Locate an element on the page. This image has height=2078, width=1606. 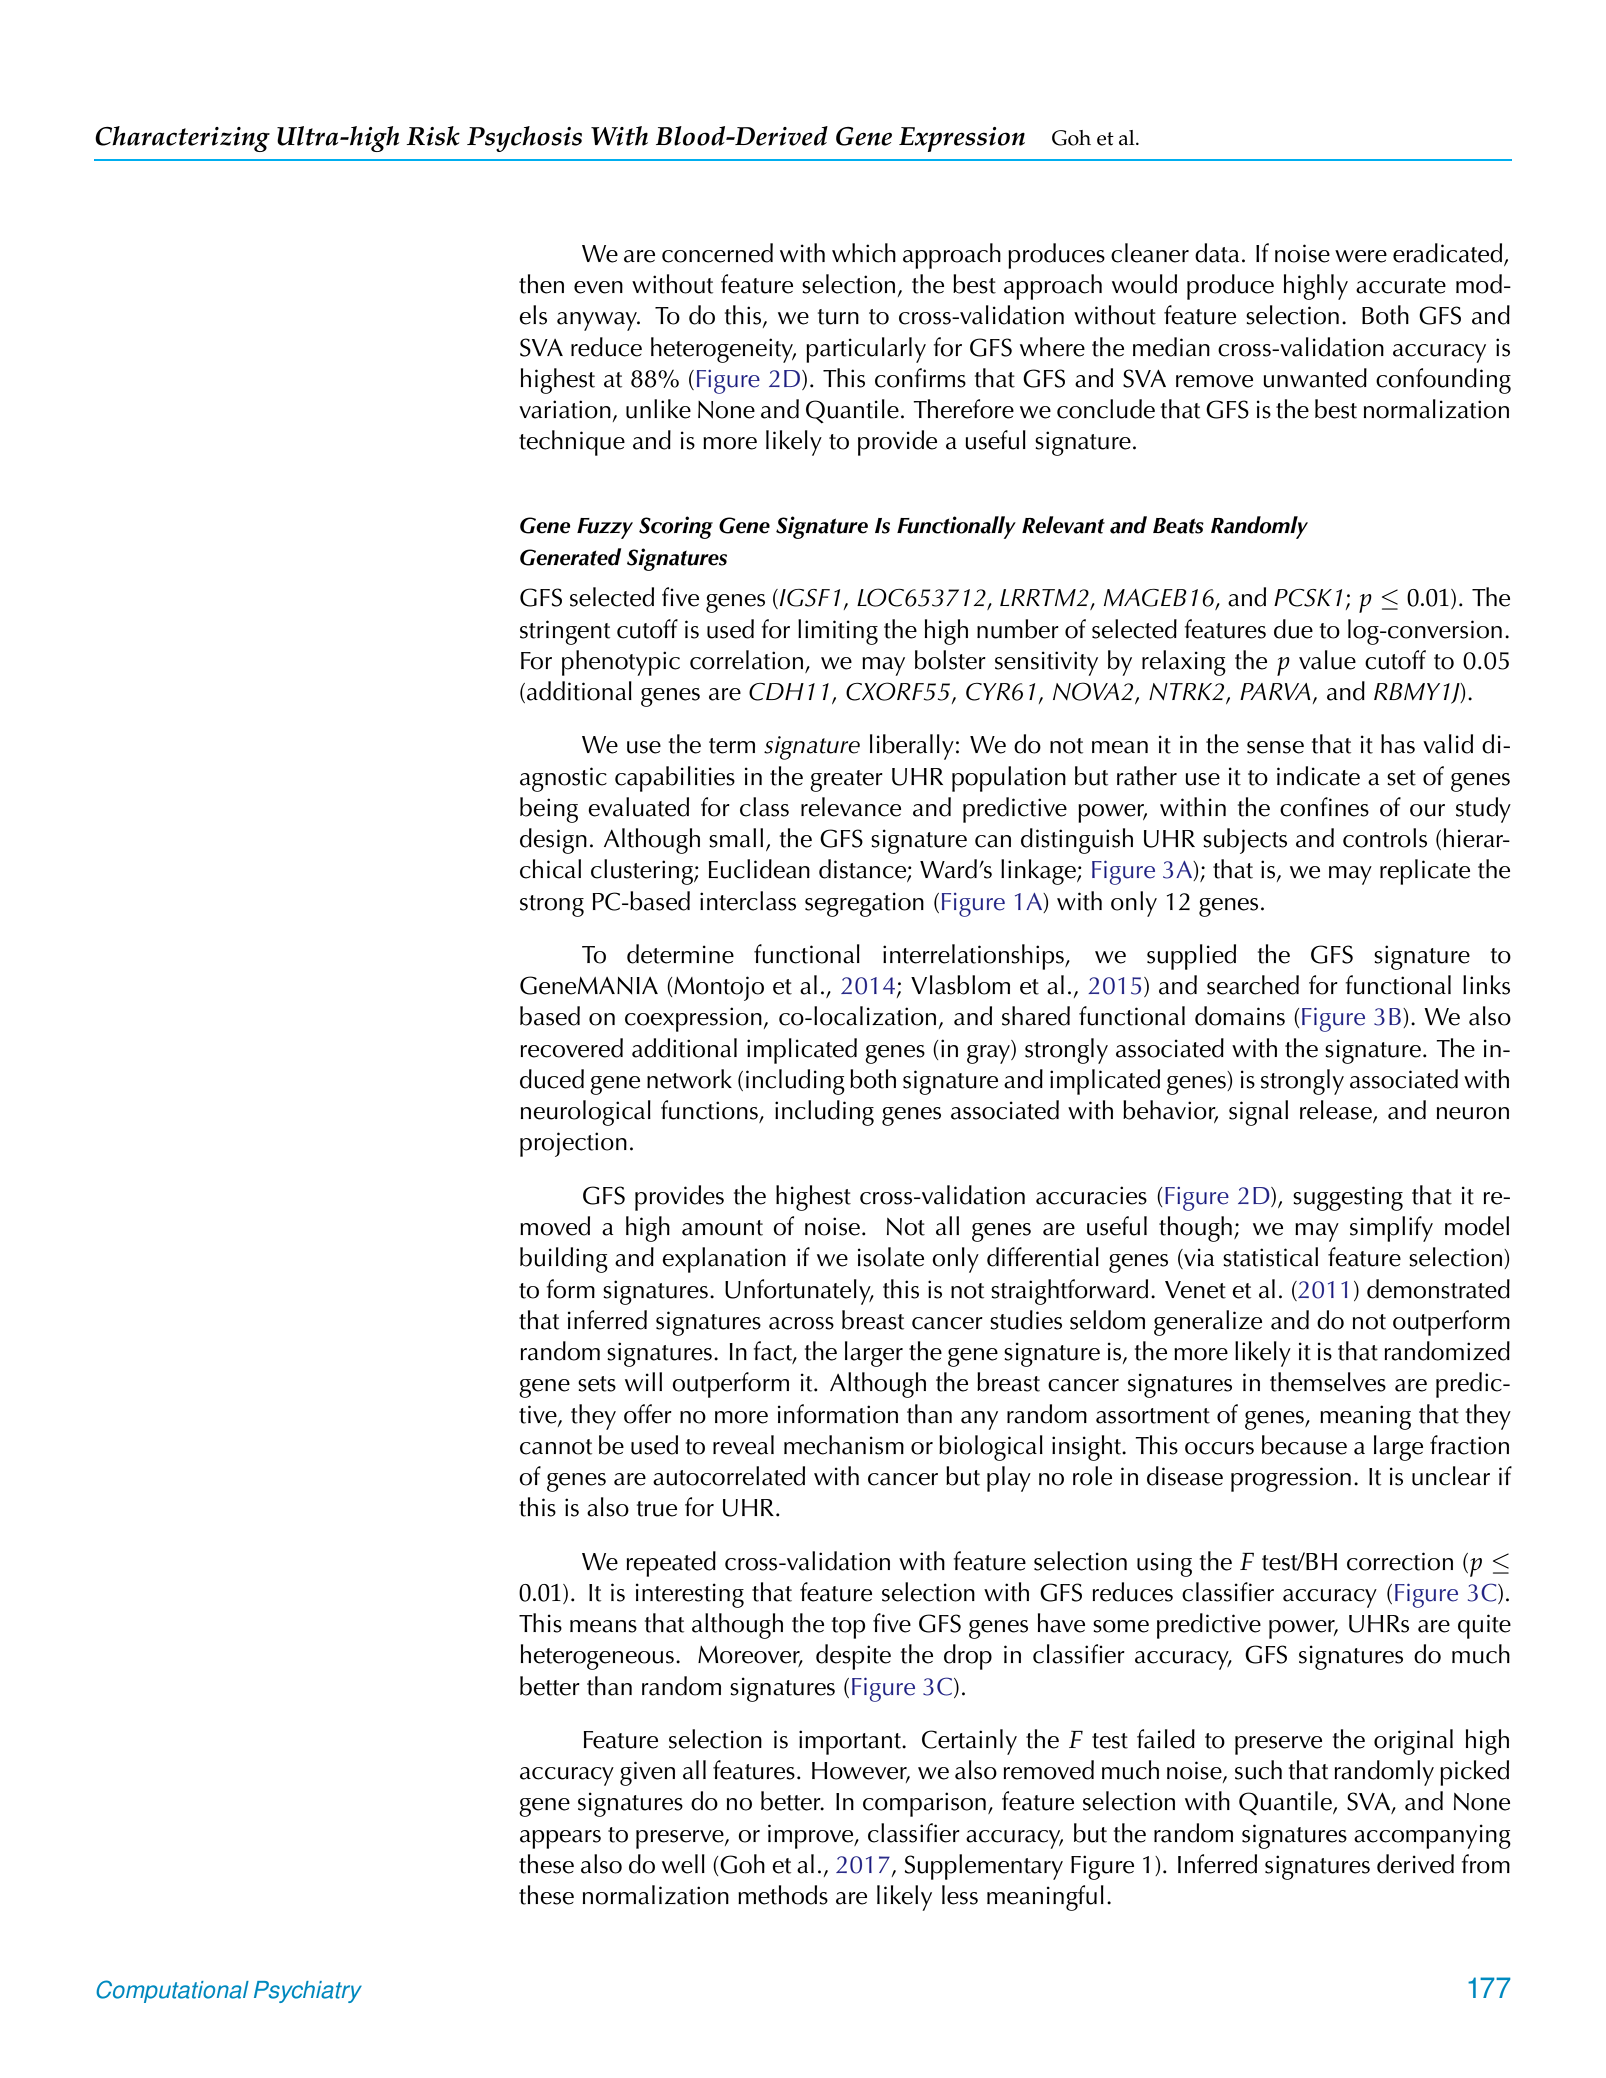
Risk is located at coordinates (433, 136).
